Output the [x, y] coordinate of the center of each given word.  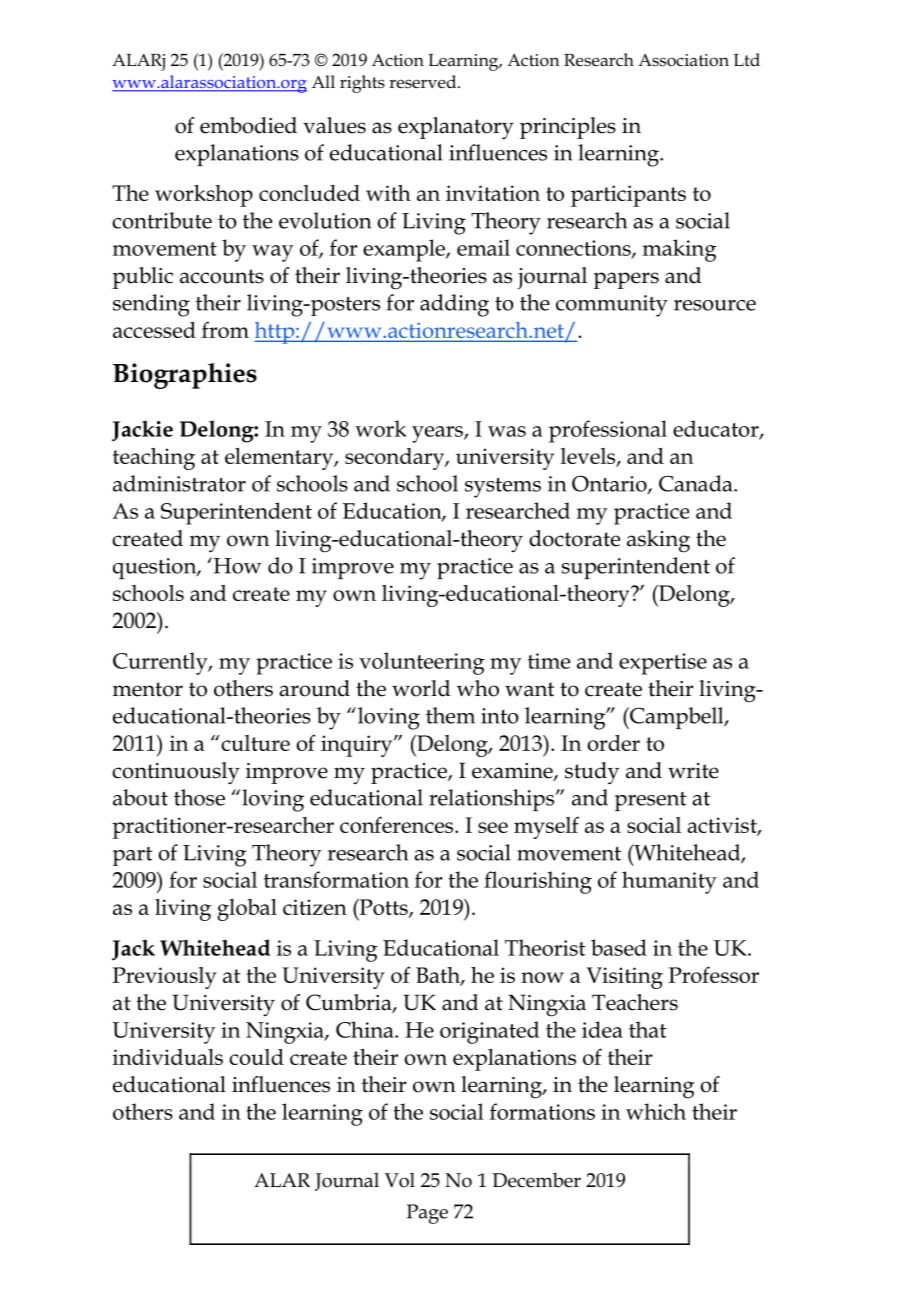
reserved [424, 82]
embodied [248, 125]
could [256, 1057]
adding [454, 305]
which [656, 1111]
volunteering [422, 663]
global [247, 910]
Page [427, 1214]
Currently [161, 663]
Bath [439, 976]
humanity [669, 882]
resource [715, 305]
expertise [663, 664]
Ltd [747, 59]
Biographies [185, 376]
